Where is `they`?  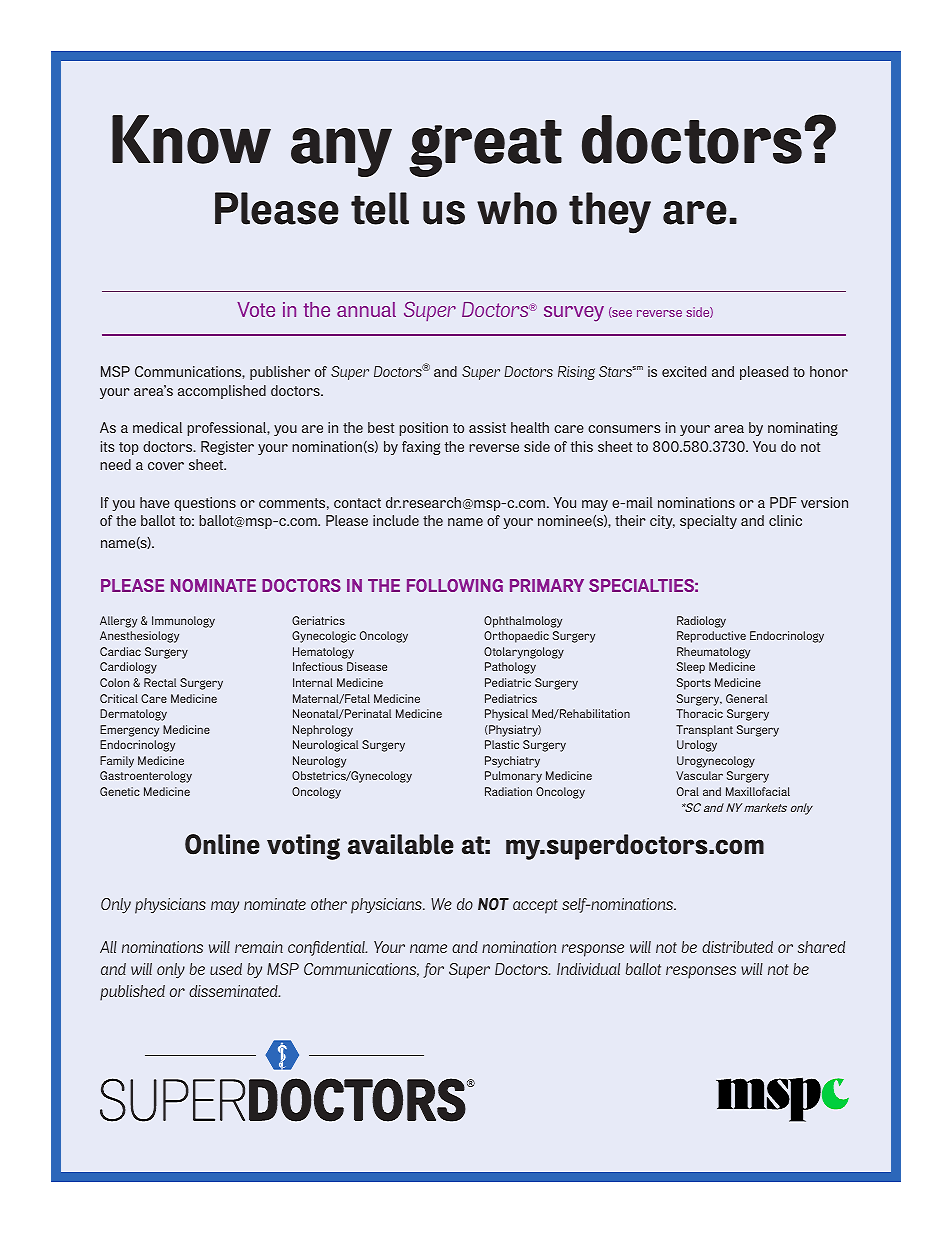 they is located at coordinates (610, 213).
